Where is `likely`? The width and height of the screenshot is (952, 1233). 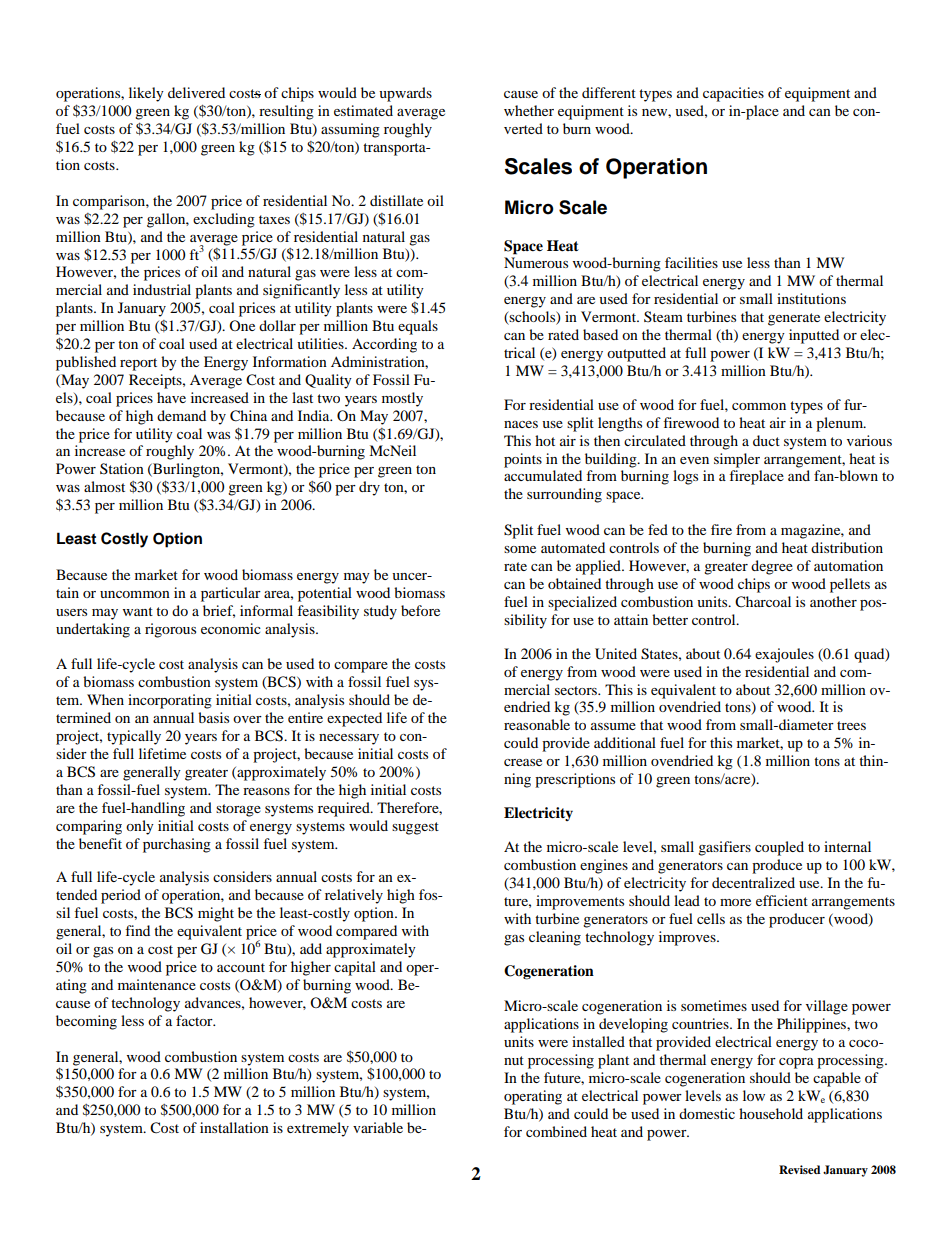 likely is located at coordinates (146, 94).
